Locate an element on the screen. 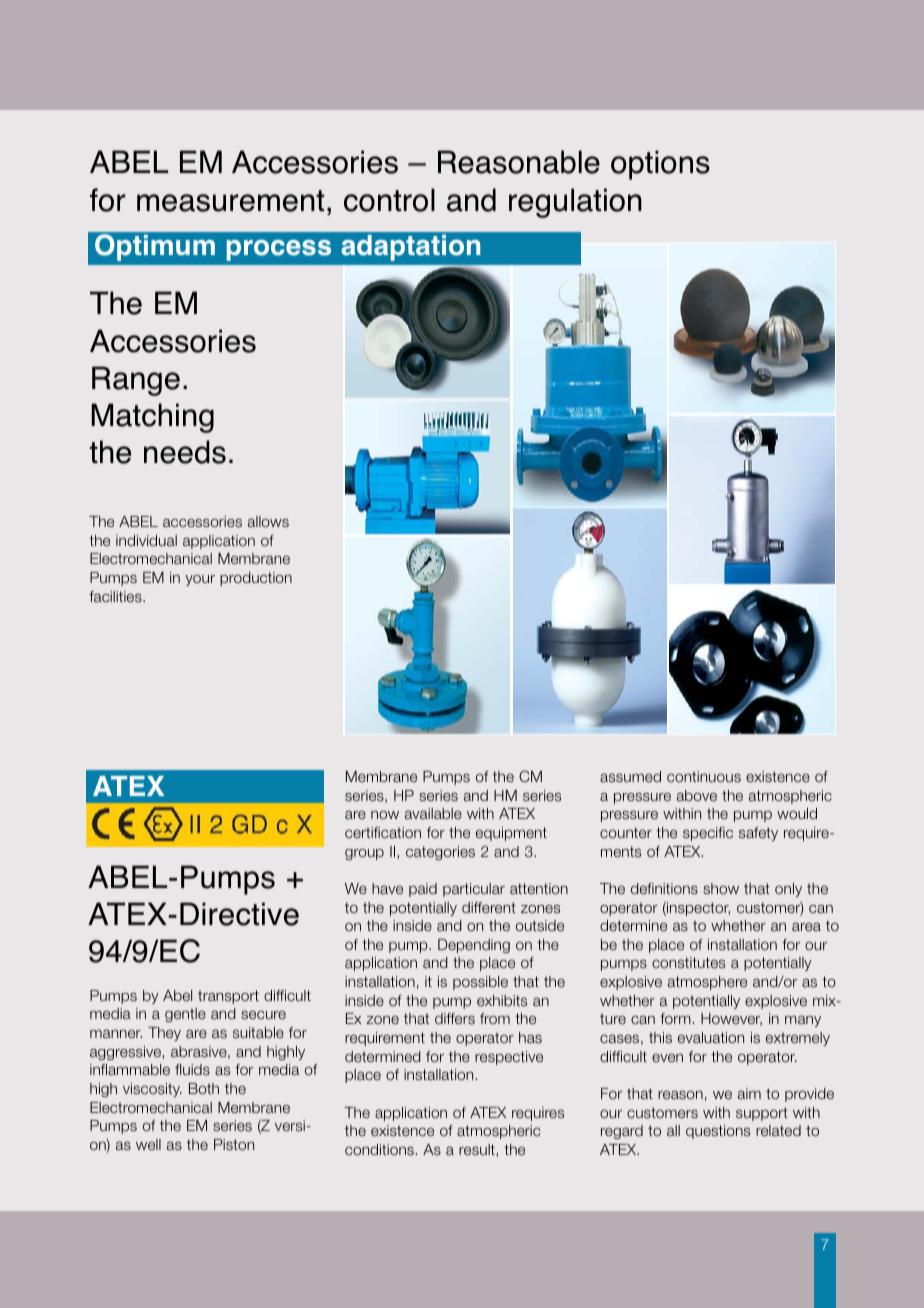 Image resolution: width=924 pixels, height=1308 pixels. show is located at coordinates (721, 888).
